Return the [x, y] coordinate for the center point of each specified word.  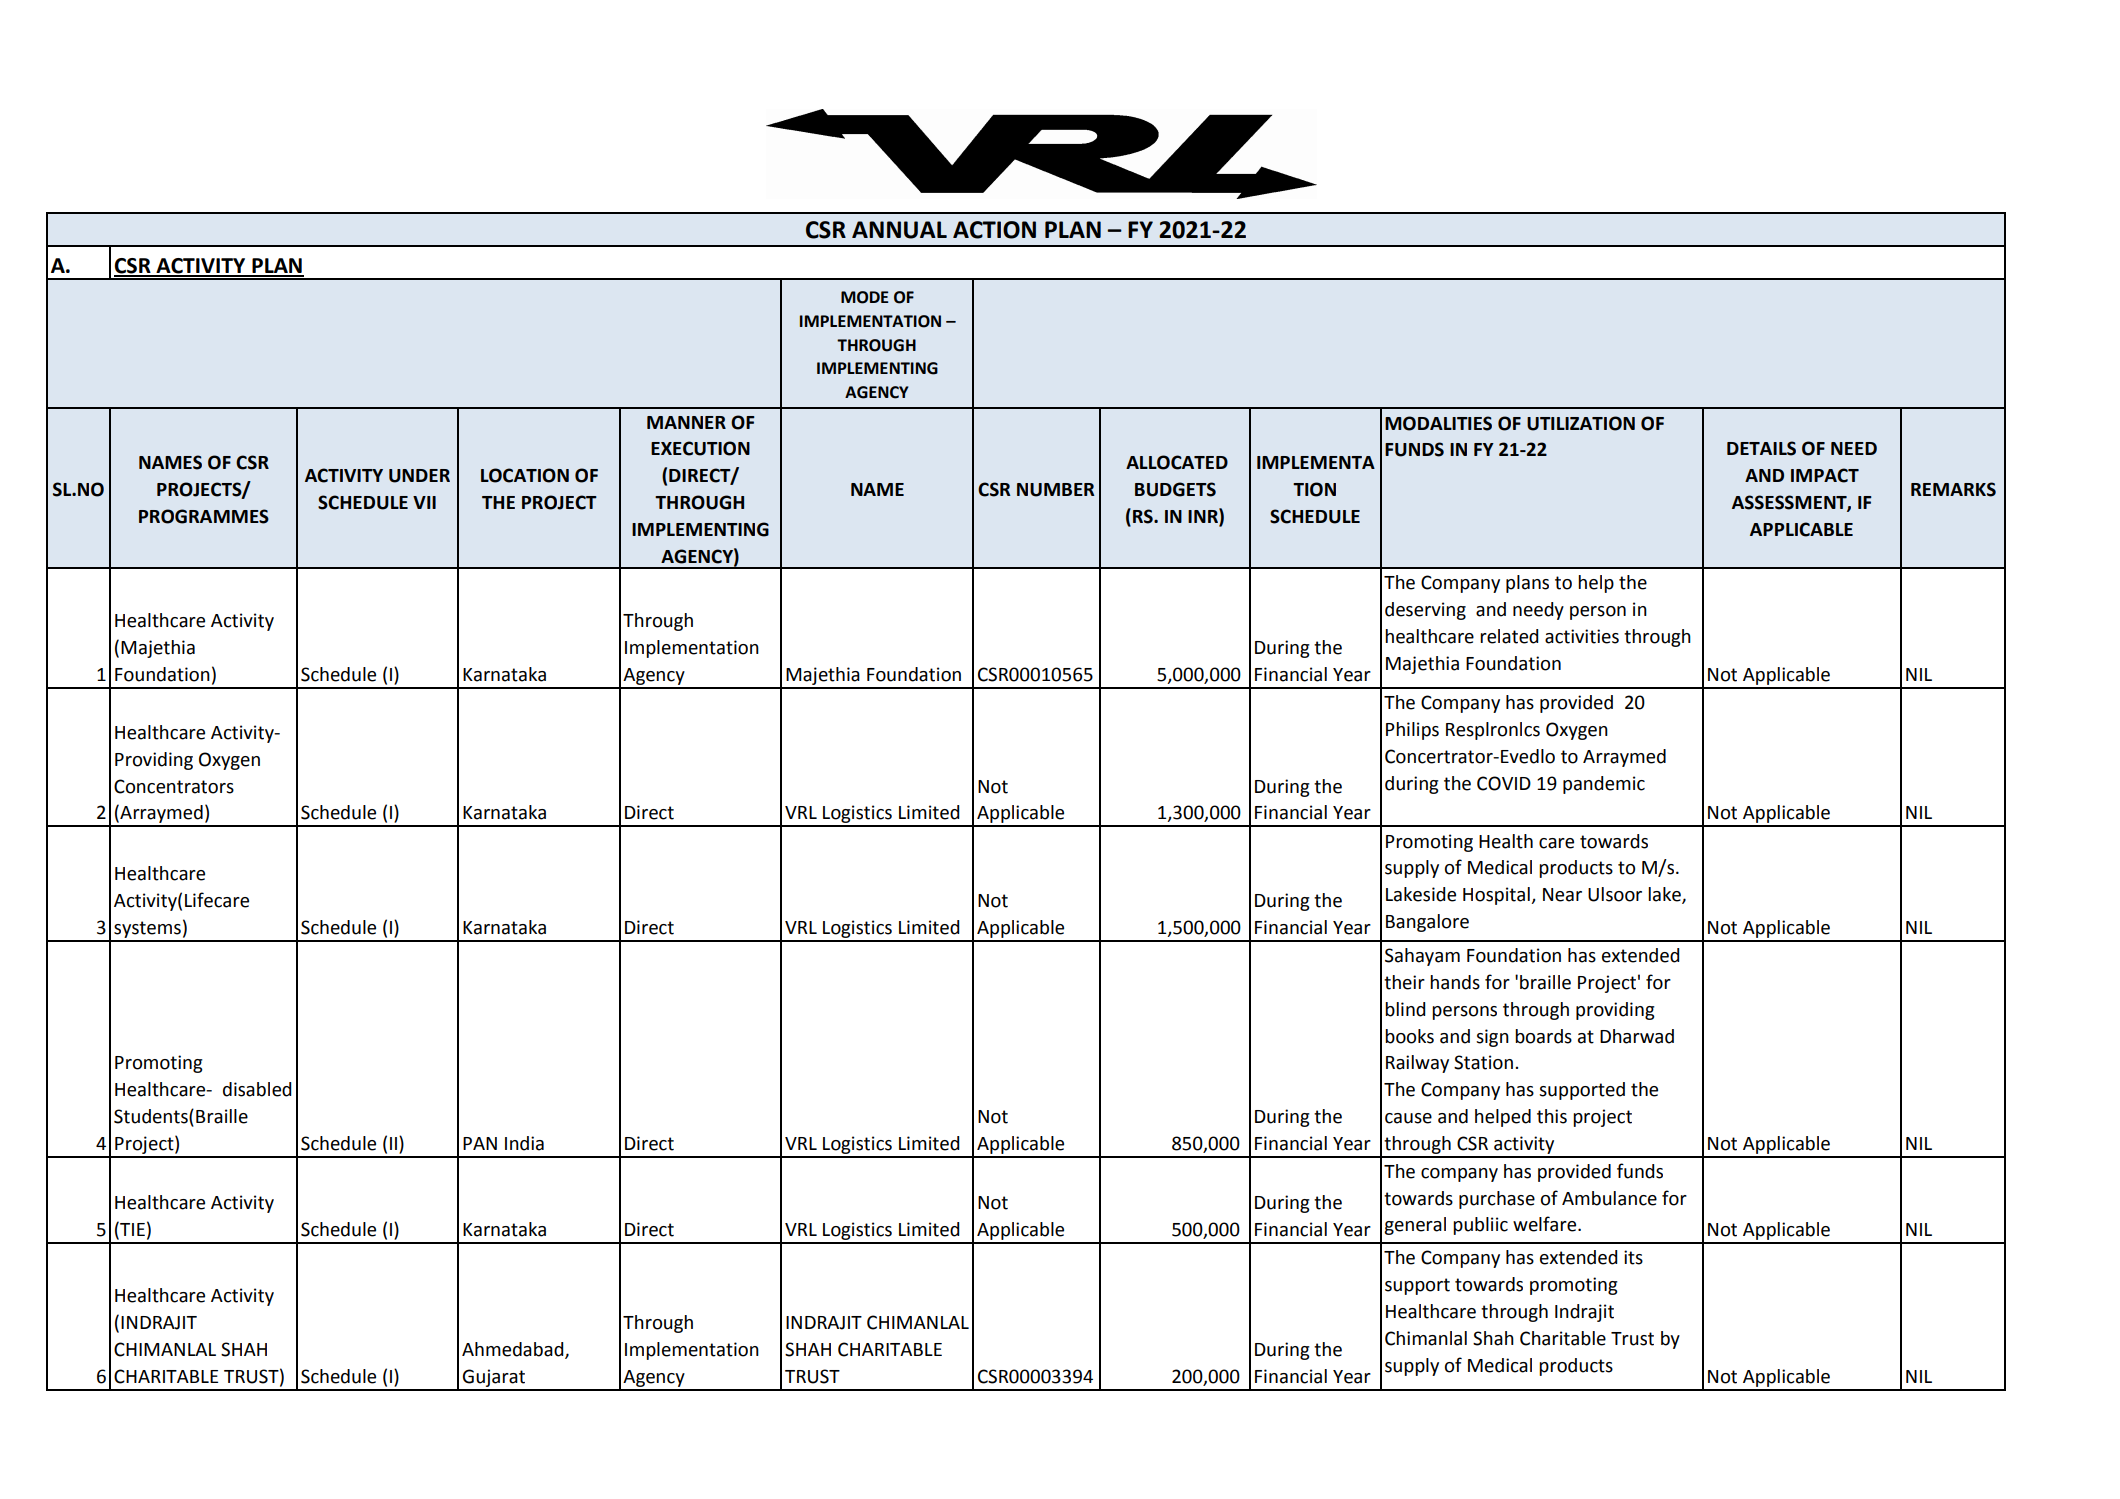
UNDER [419, 476]
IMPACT [1825, 475]
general [1415, 1226]
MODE [865, 297]
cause [1408, 1118]
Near [1562, 895]
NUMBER [1056, 490]
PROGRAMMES [204, 516]
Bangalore [1427, 923]
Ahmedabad [514, 1350]
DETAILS [1761, 448]
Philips [1412, 731]
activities [1582, 636]
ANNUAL [899, 230]
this [1552, 1116]
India [524, 1143]
